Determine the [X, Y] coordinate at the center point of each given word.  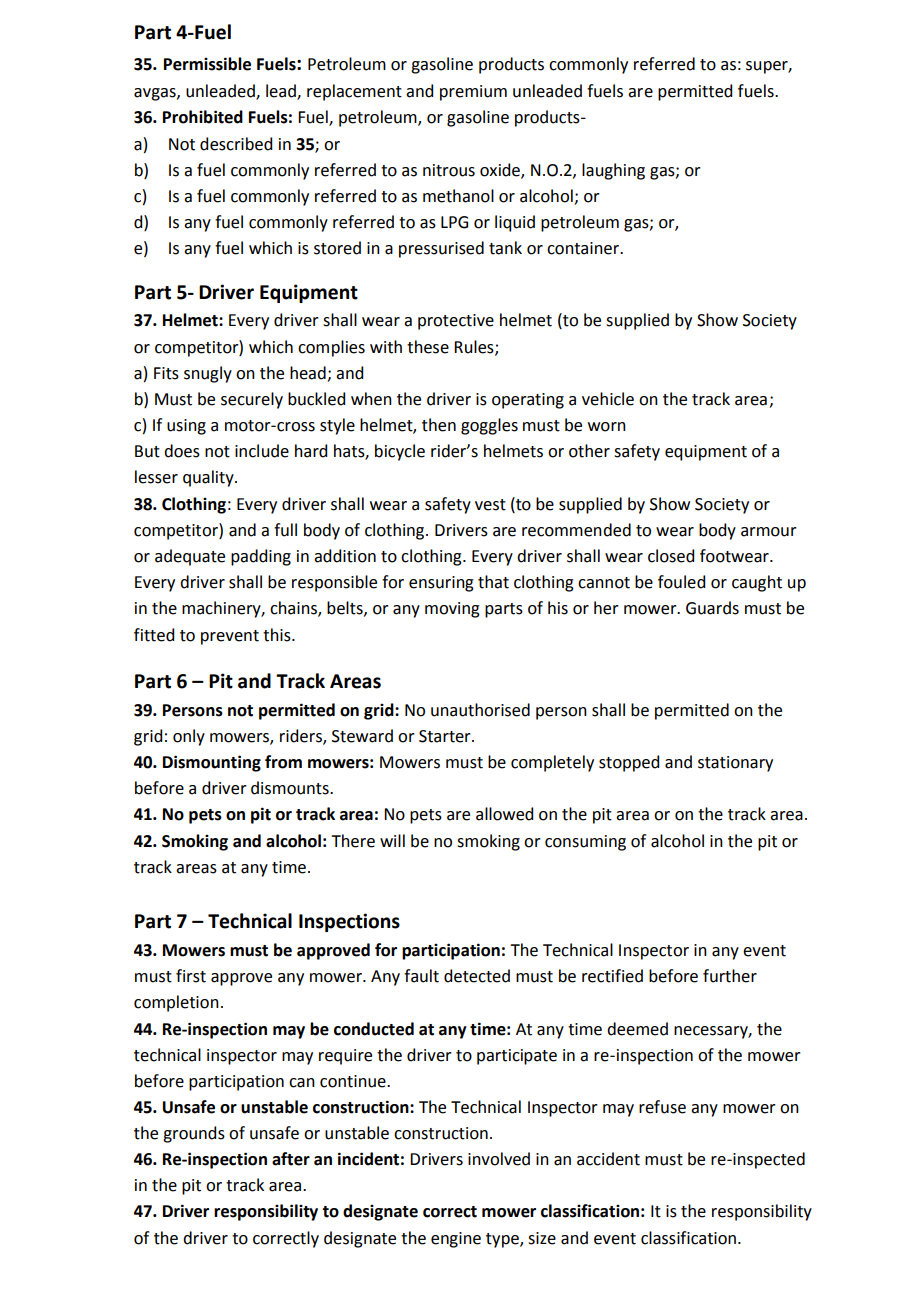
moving [452, 610]
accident [608, 1159]
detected [477, 976]
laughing [613, 171]
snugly [208, 374]
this [278, 635]
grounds [194, 1134]
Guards [712, 608]
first [191, 976]
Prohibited [203, 117]
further [730, 976]
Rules [475, 347]
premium [473, 93]
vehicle [608, 399]
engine [456, 1240]
